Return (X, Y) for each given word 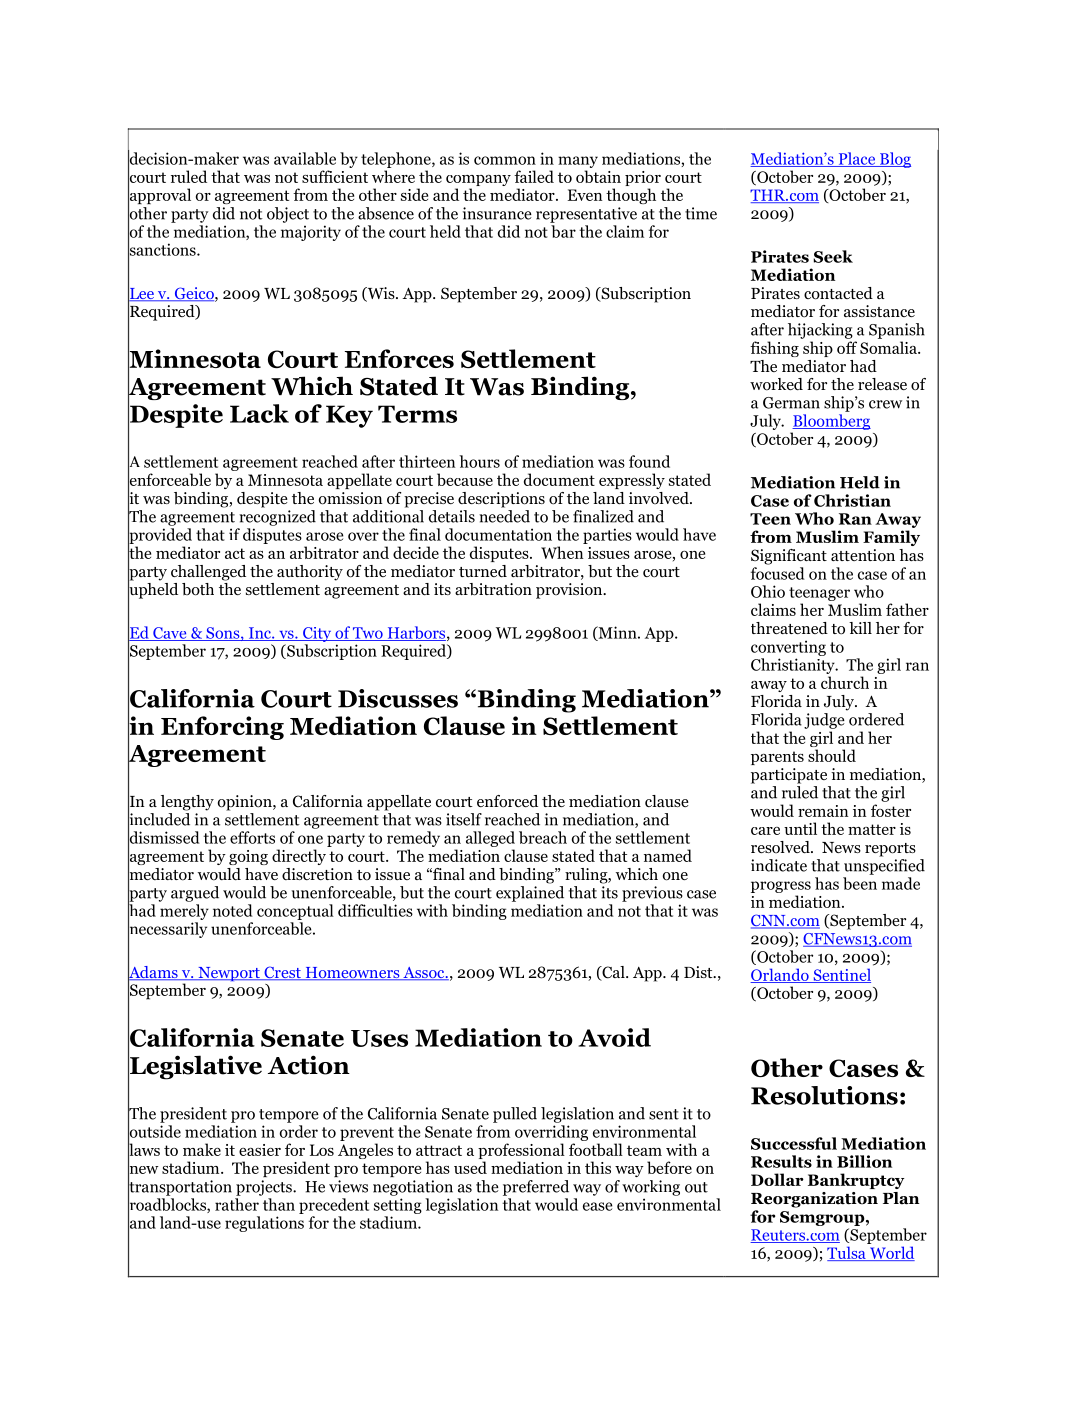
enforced (507, 801)
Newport (229, 974)
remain (823, 811)
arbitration (493, 589)
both (198, 589)
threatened (789, 628)
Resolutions (824, 1095)
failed (534, 176)
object (288, 215)
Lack (259, 413)
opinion (246, 803)
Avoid (614, 1037)
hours (479, 461)
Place (857, 159)
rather (237, 1204)
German (791, 403)
